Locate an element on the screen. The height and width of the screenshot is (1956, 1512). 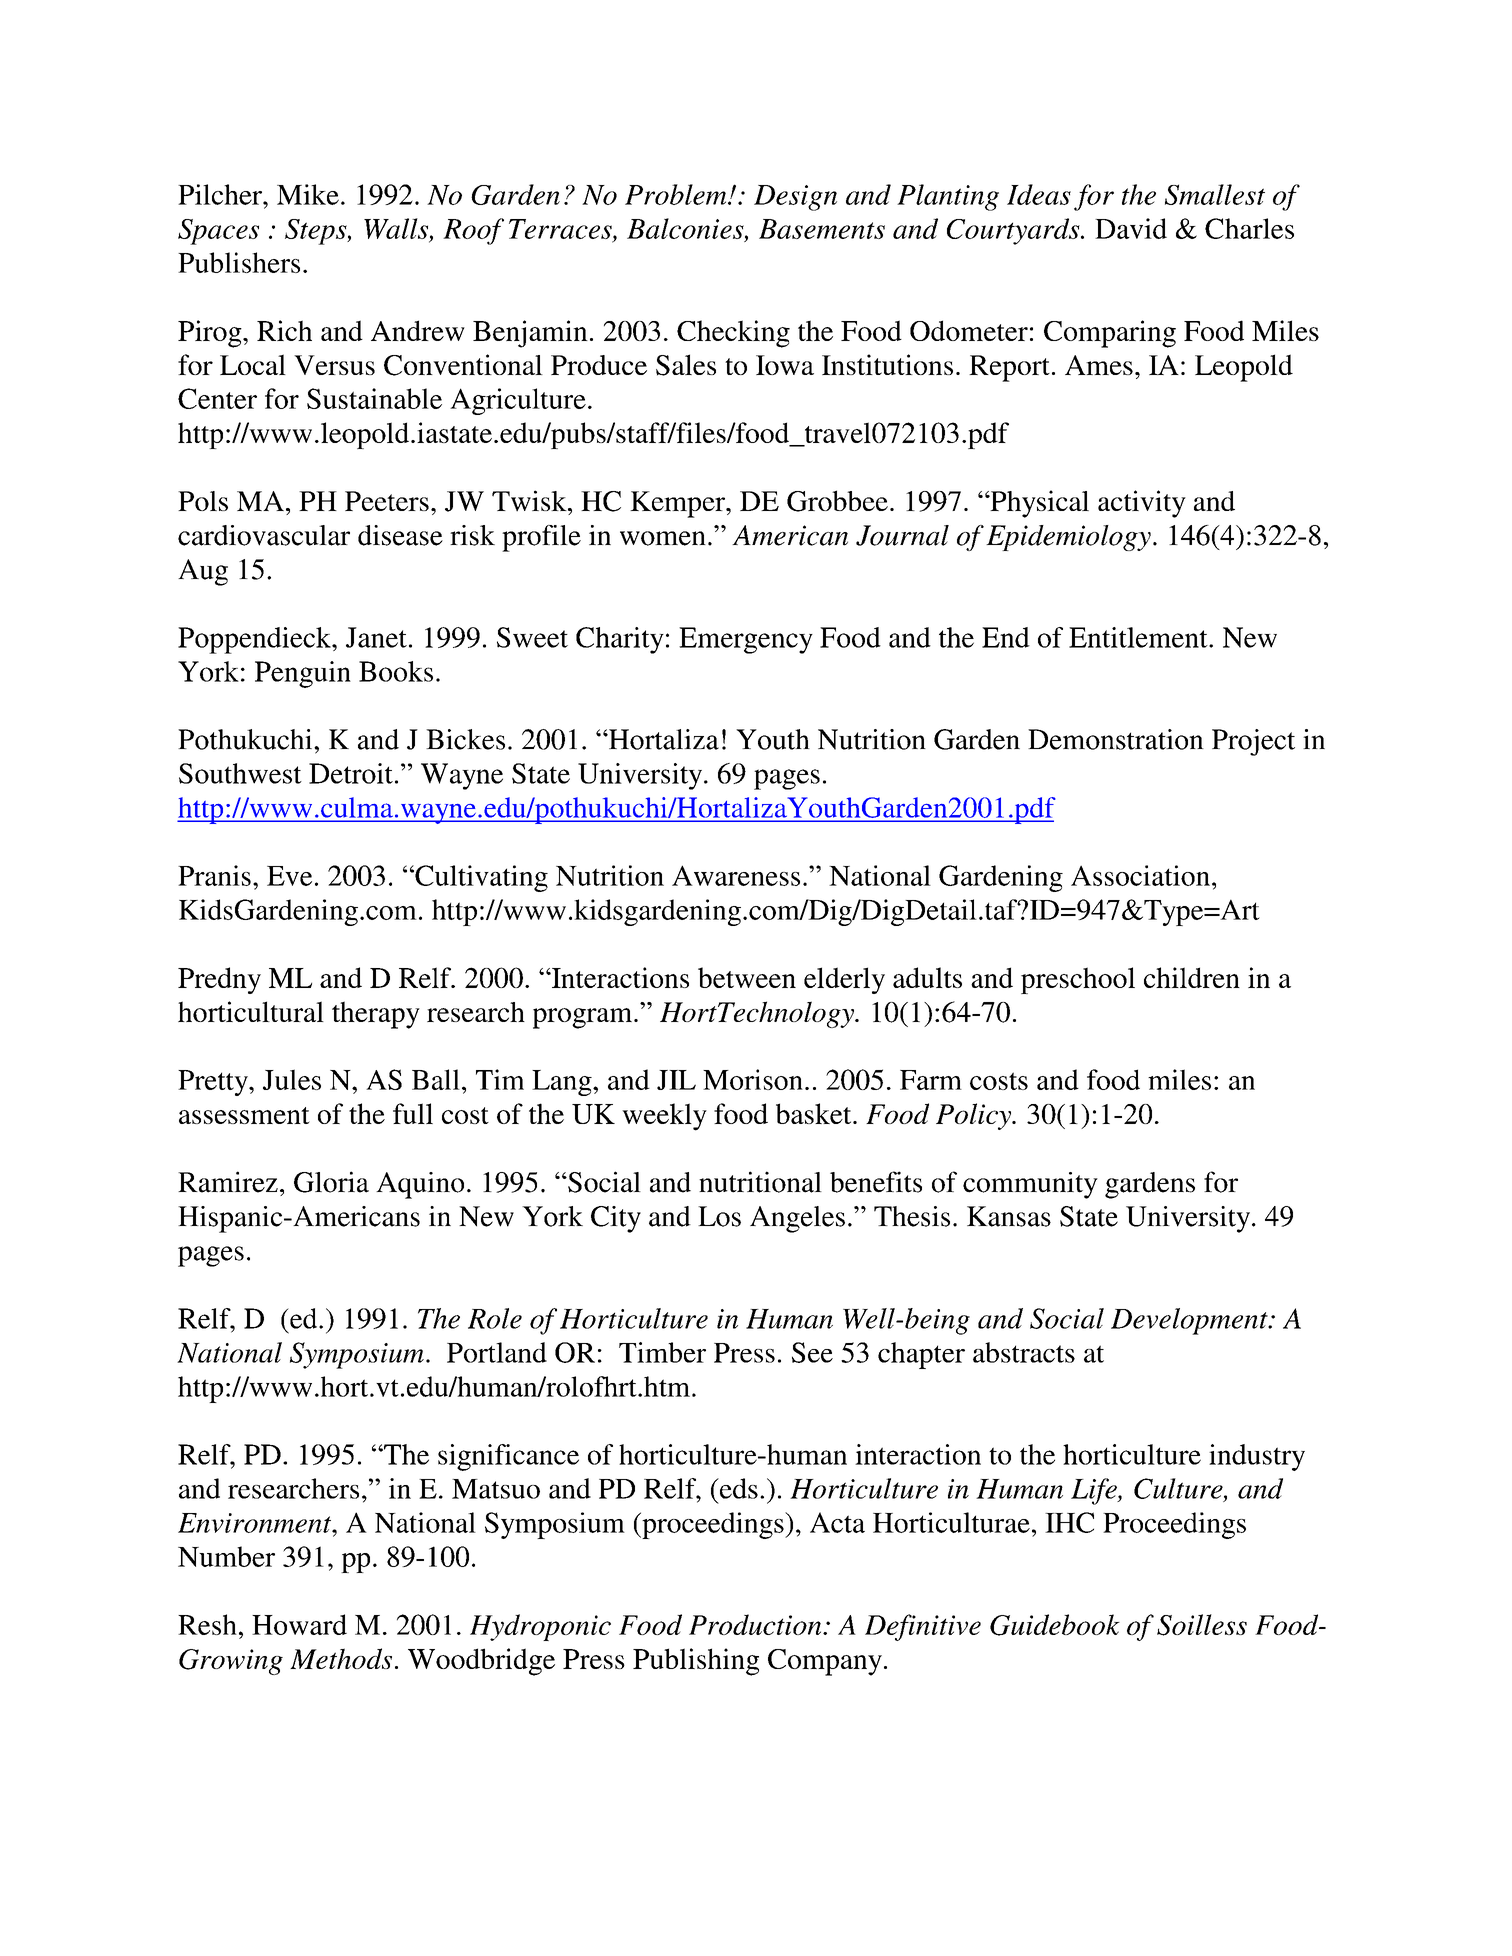
Los is located at coordinates (719, 1216).
